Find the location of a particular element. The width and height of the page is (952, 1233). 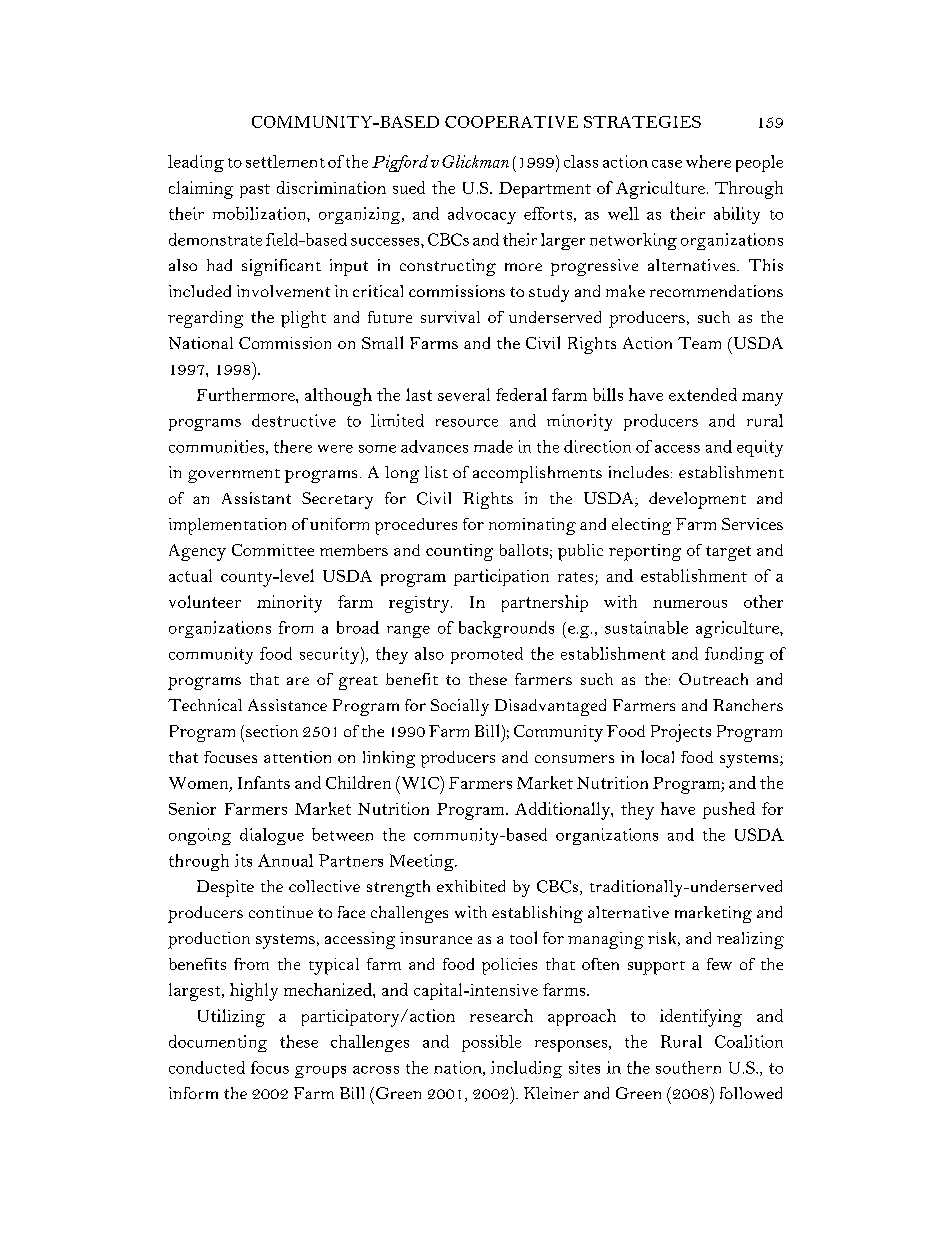

Despite is located at coordinates (225, 888).
